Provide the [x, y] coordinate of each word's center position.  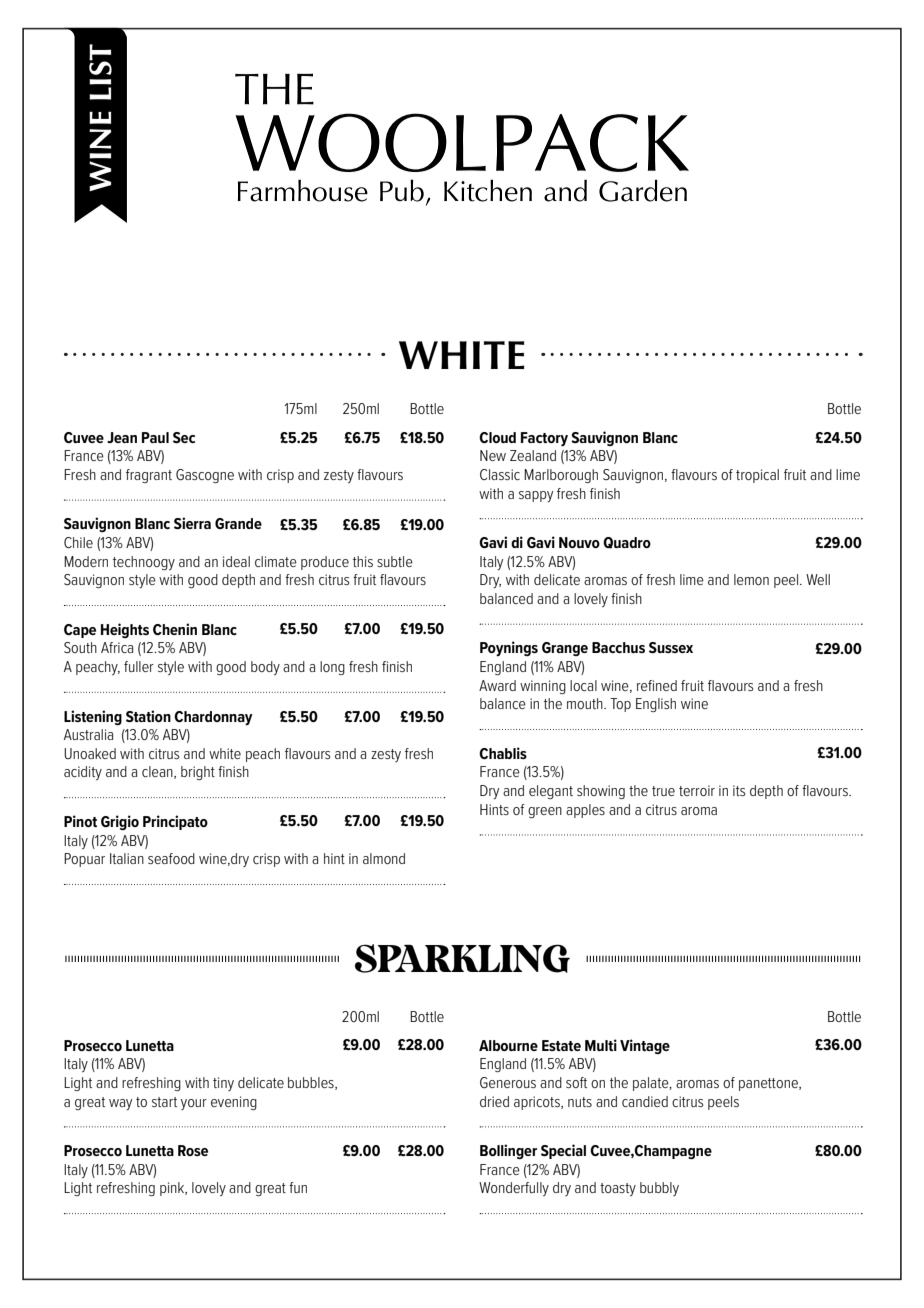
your [194, 1104]
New [493, 455]
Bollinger [508, 1151]
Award [497, 685]
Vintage [645, 1046]
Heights [125, 630]
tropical [757, 476]
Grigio [120, 822]
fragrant [149, 476]
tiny [223, 1084]
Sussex [671, 647]
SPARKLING [462, 958]
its [739, 790]
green [545, 812]
